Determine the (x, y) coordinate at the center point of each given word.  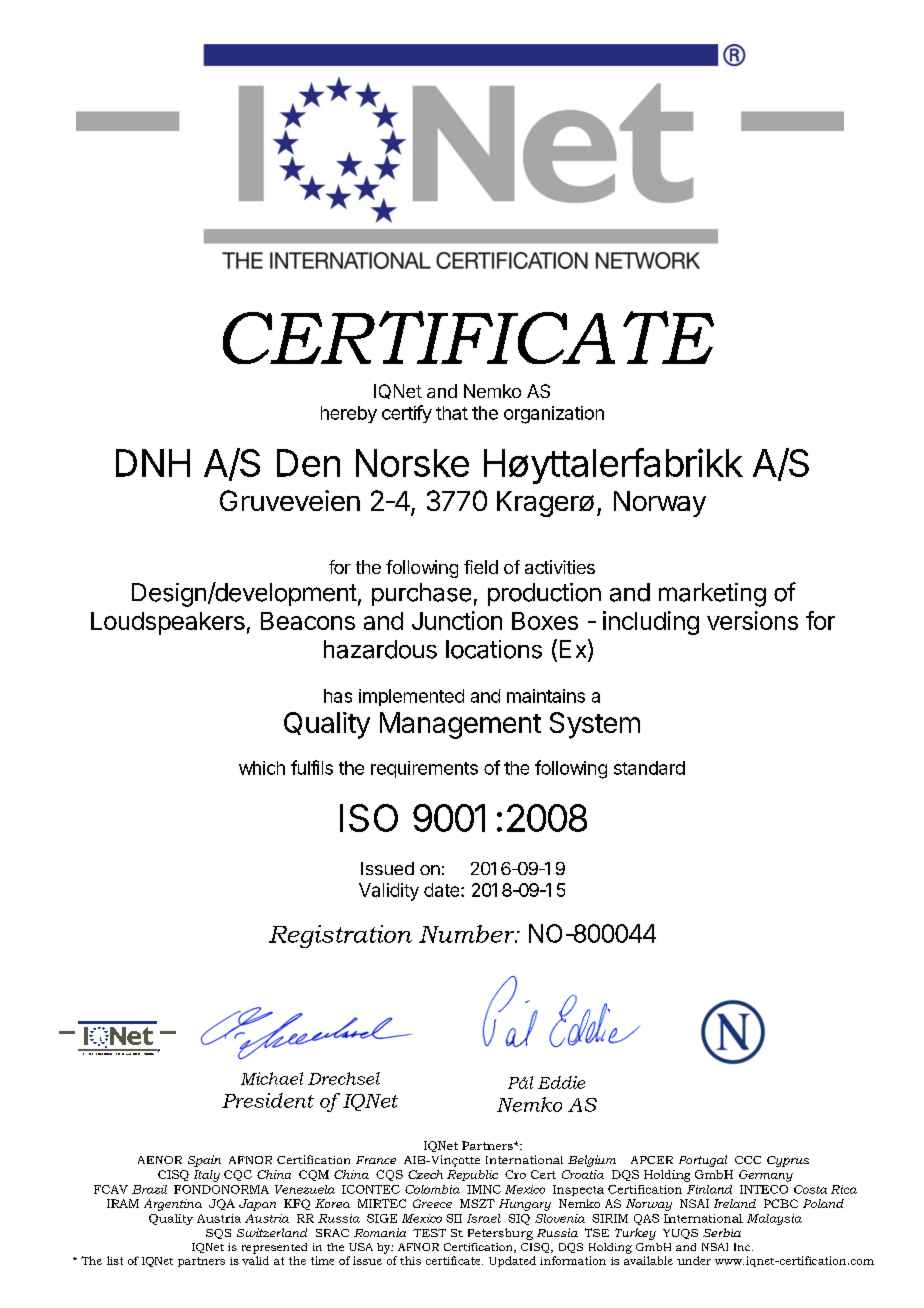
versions (752, 620)
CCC (748, 1160)
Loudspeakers (168, 623)
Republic (472, 1175)
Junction (457, 620)
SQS (218, 1234)
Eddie (561, 1082)
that (452, 413)
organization (554, 415)
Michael (272, 1078)
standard (649, 768)
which (262, 768)
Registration (340, 936)
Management (460, 725)
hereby (349, 414)
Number (468, 934)
